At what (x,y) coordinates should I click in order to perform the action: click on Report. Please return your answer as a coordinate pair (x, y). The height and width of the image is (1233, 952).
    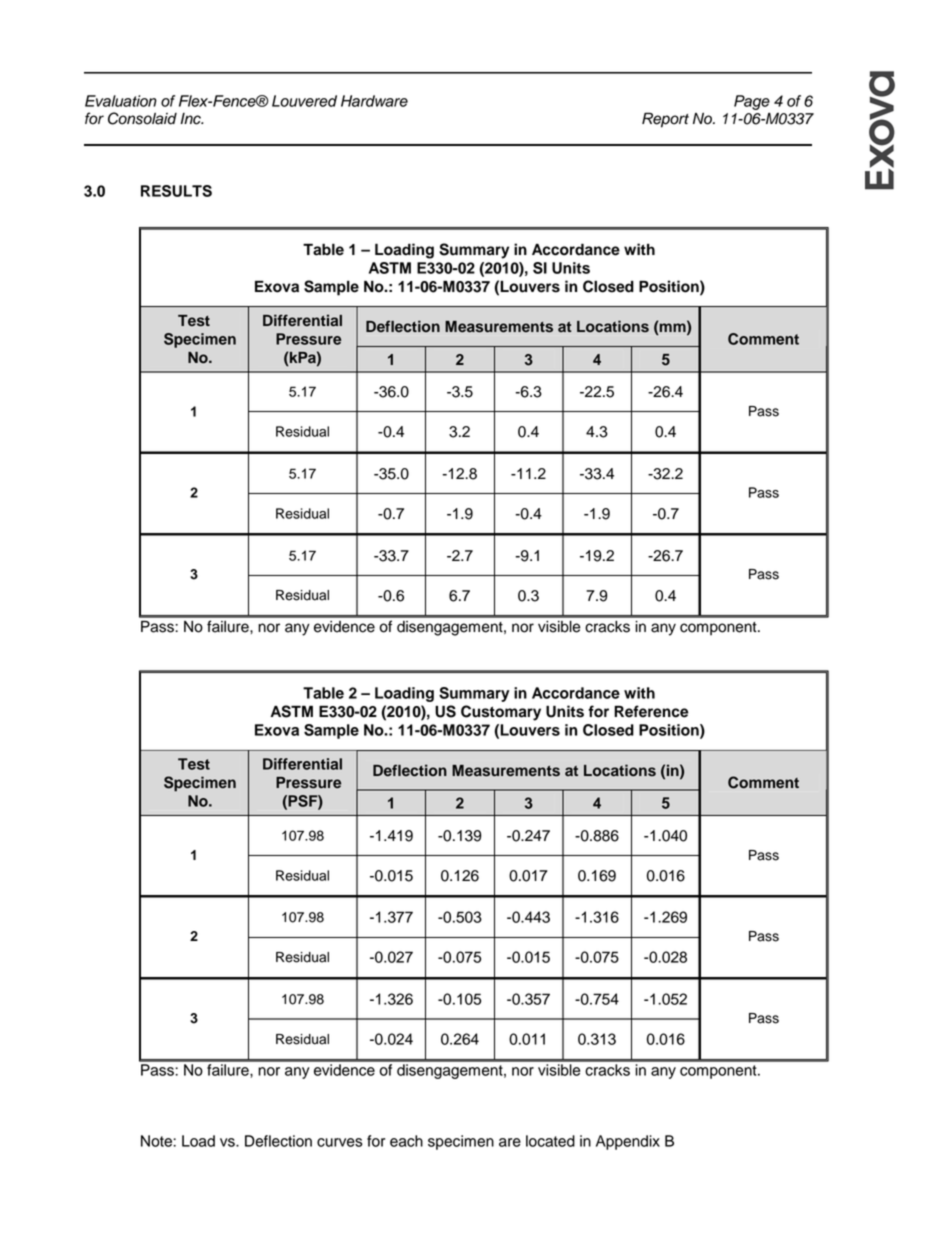
    Looking at the image, I should click on (665, 120).
